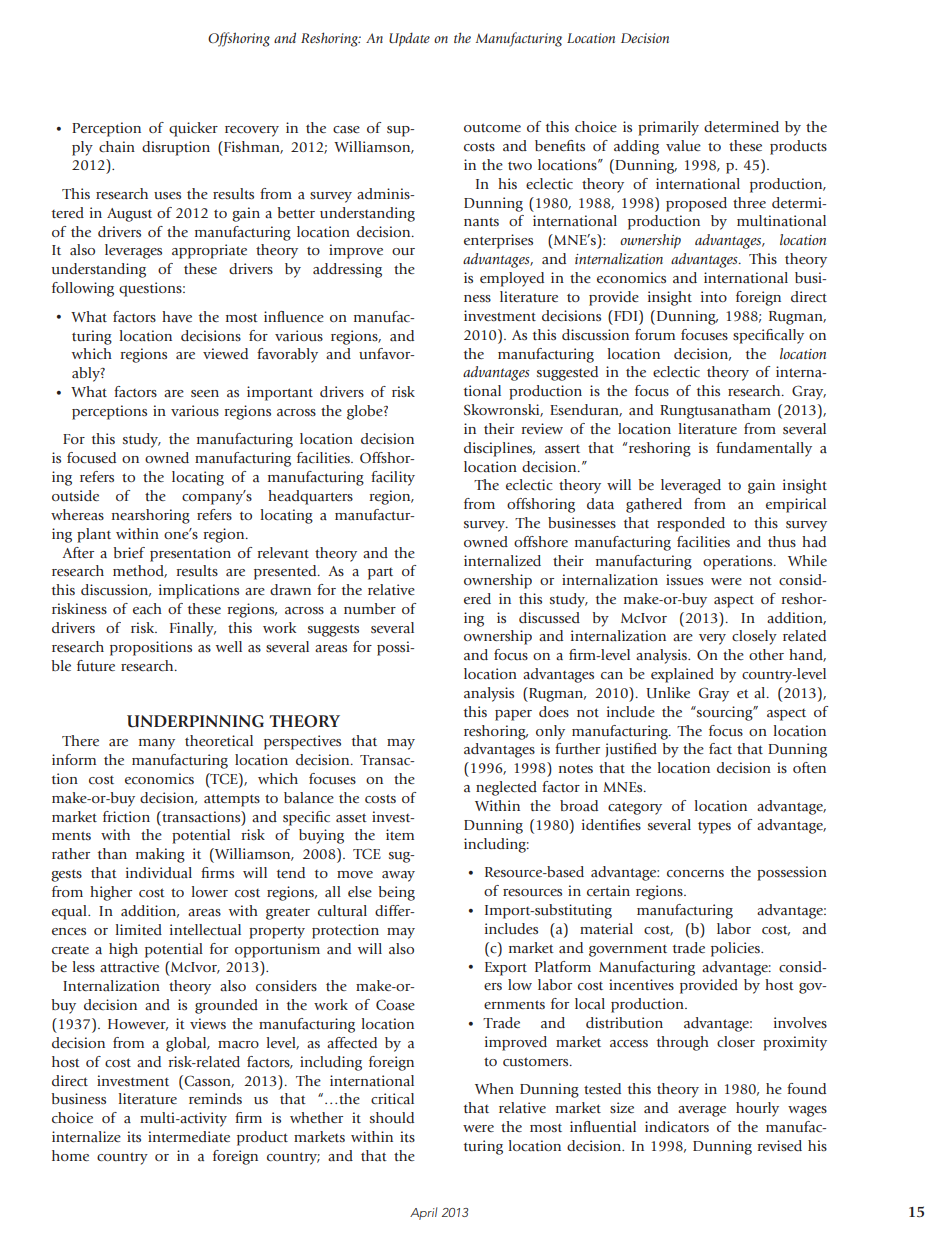  I want to click on April, so click(423, 1213).
